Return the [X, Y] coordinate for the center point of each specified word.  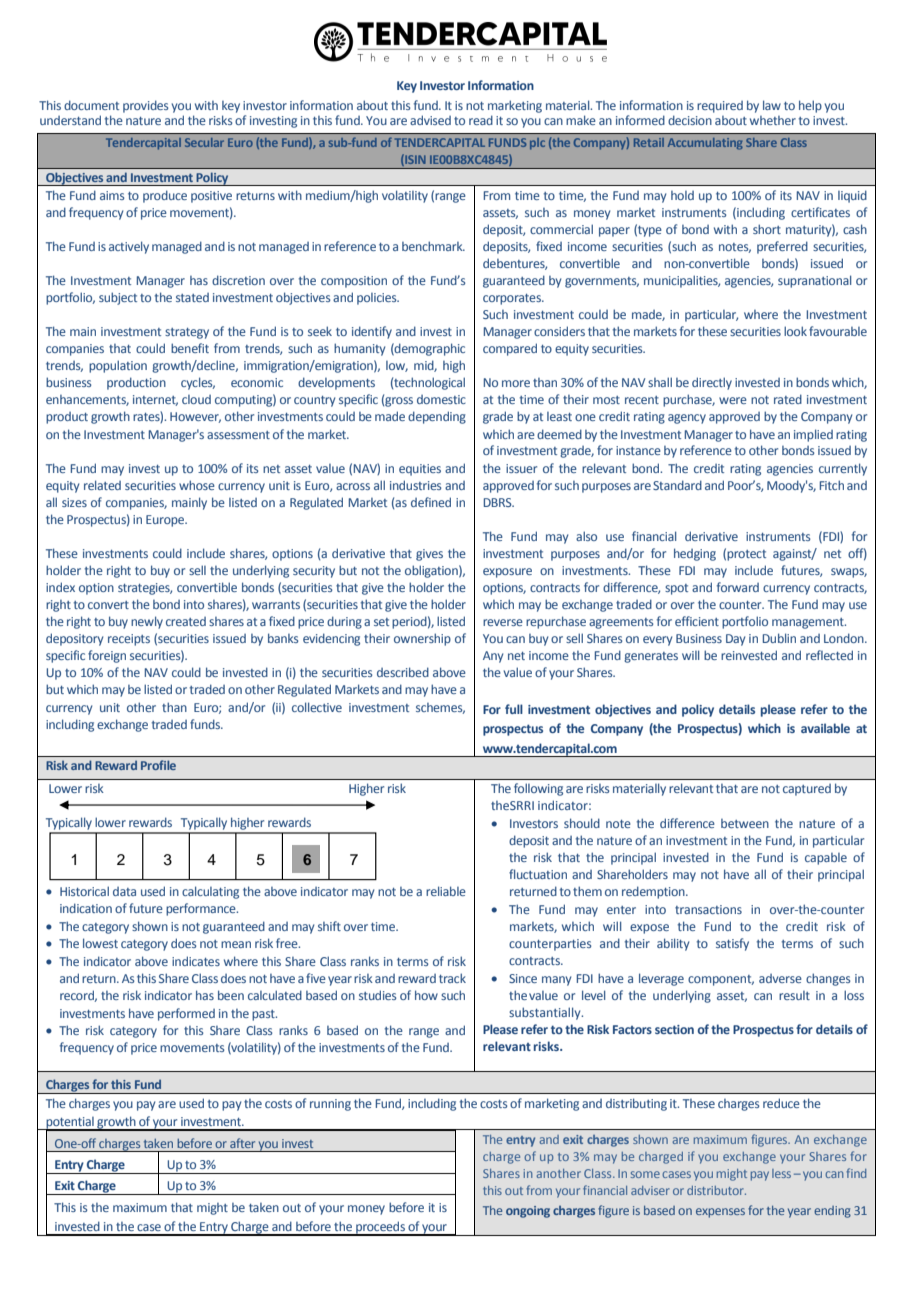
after [242, 1143]
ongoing [528, 1212]
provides [145, 106]
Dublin [779, 638]
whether [773, 120]
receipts [129, 640]
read [481, 120]
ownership [422, 639]
